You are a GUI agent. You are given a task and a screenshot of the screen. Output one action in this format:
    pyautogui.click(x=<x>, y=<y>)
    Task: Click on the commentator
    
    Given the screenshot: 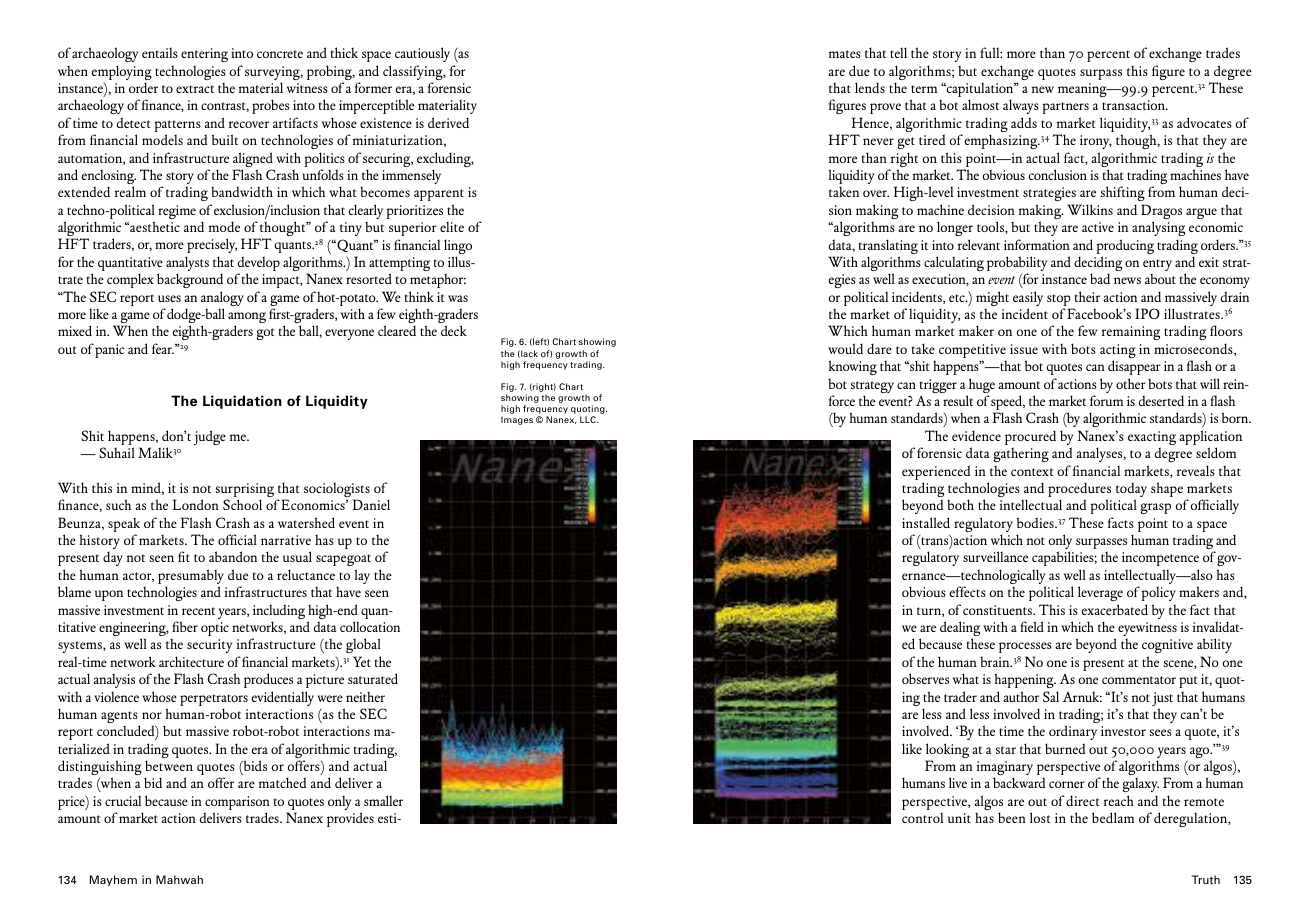 What is the action you would take?
    pyautogui.click(x=1139, y=680)
